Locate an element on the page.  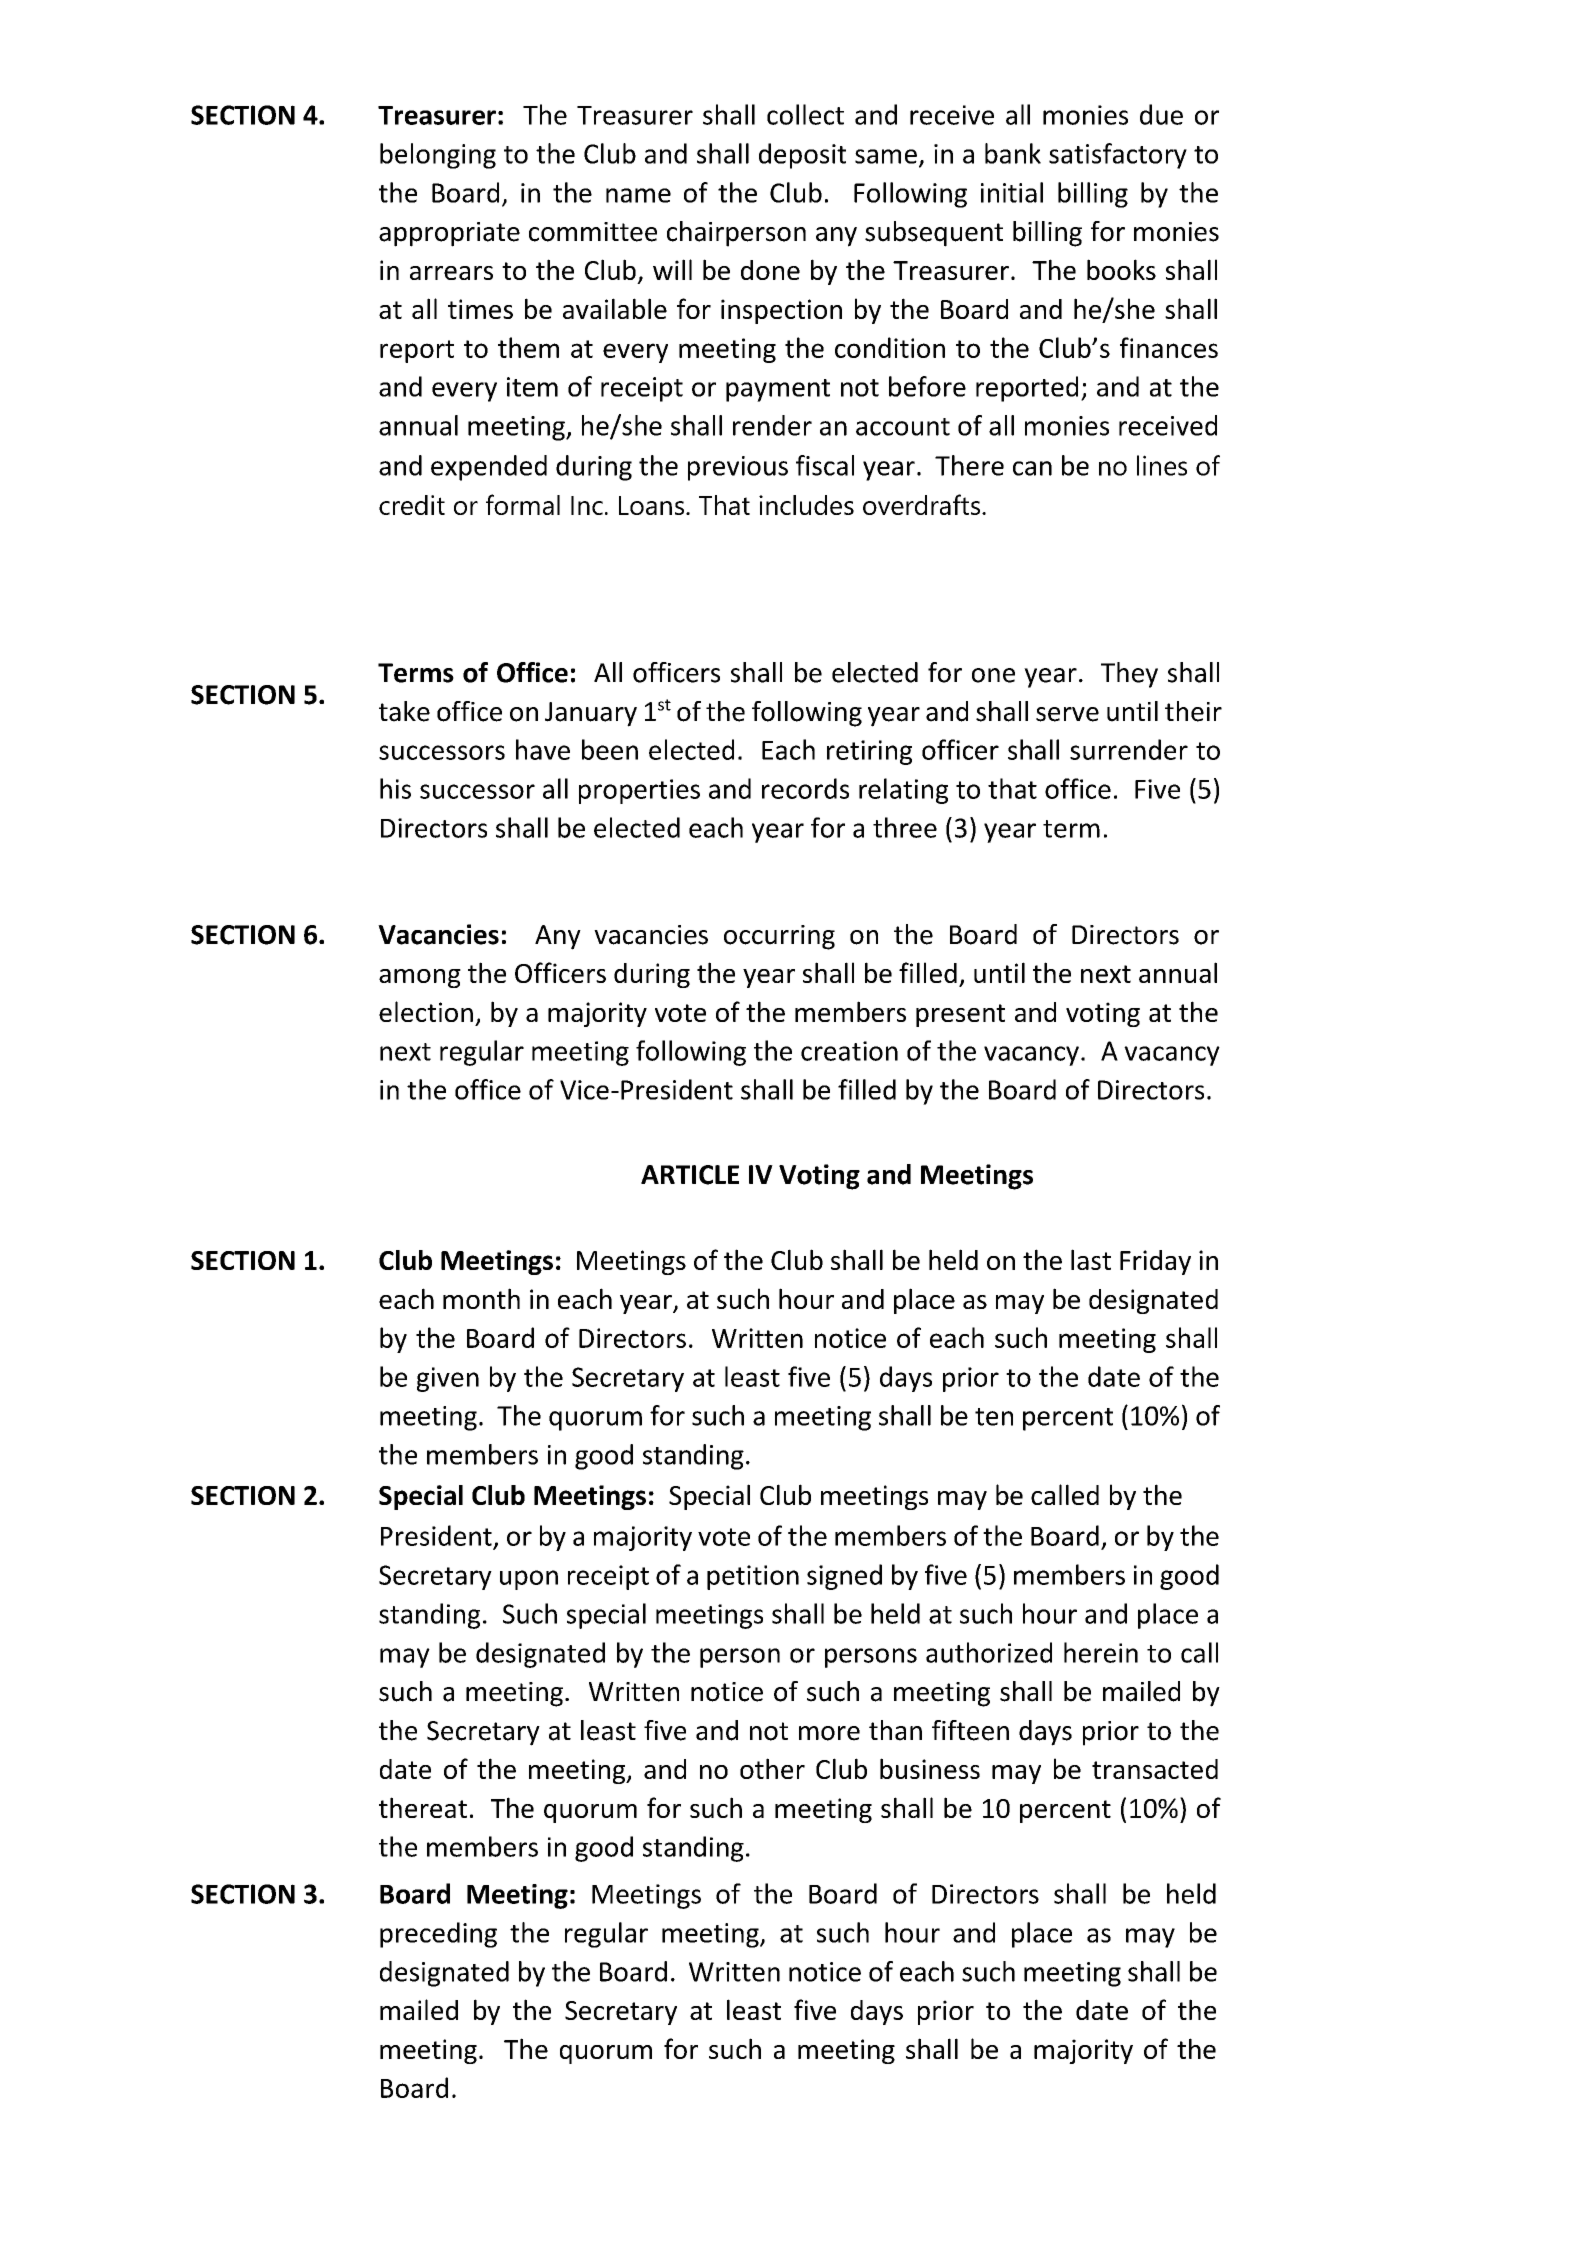
preceding is located at coordinates (438, 1935).
